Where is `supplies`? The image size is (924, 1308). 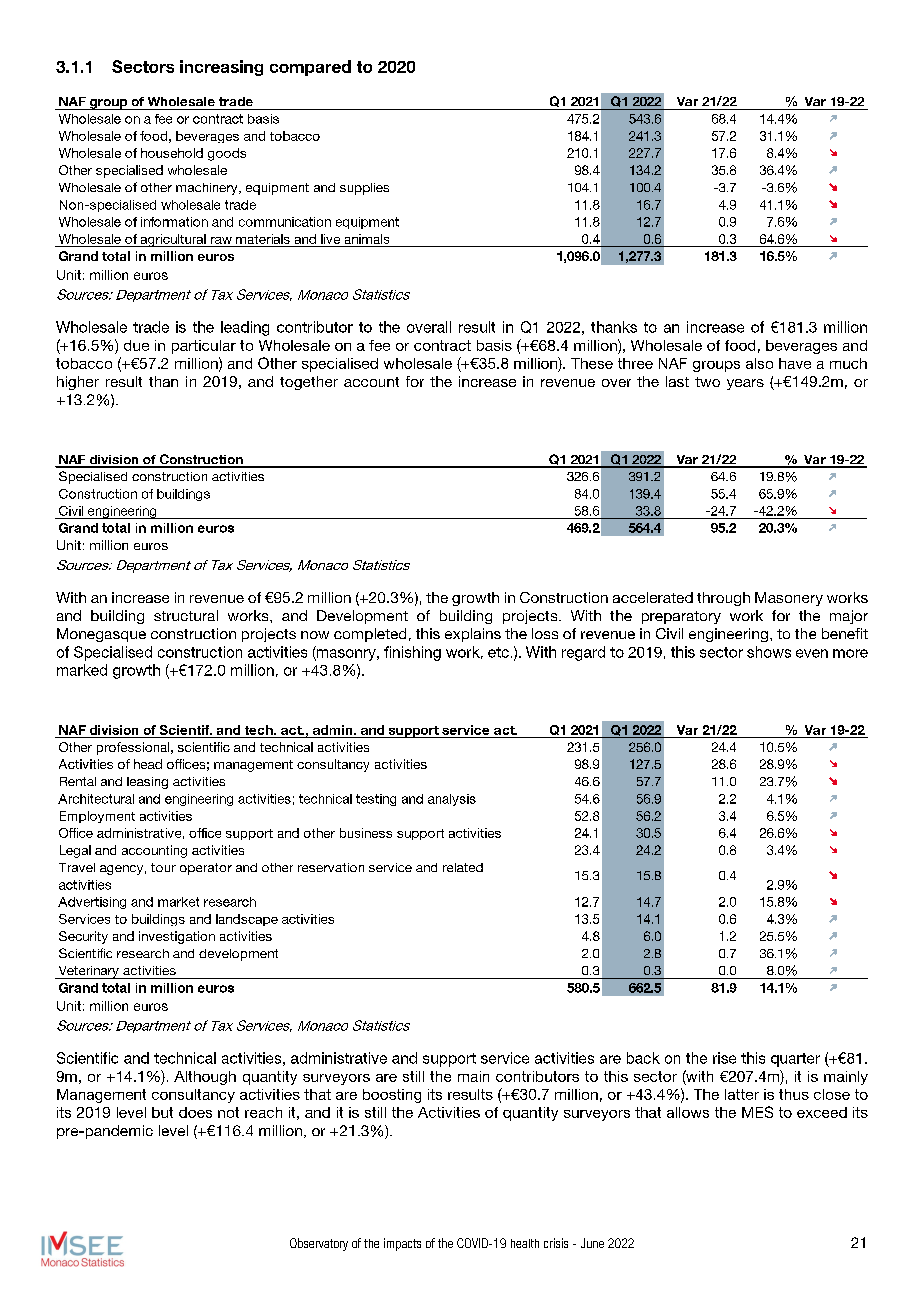 supplies is located at coordinates (364, 189).
